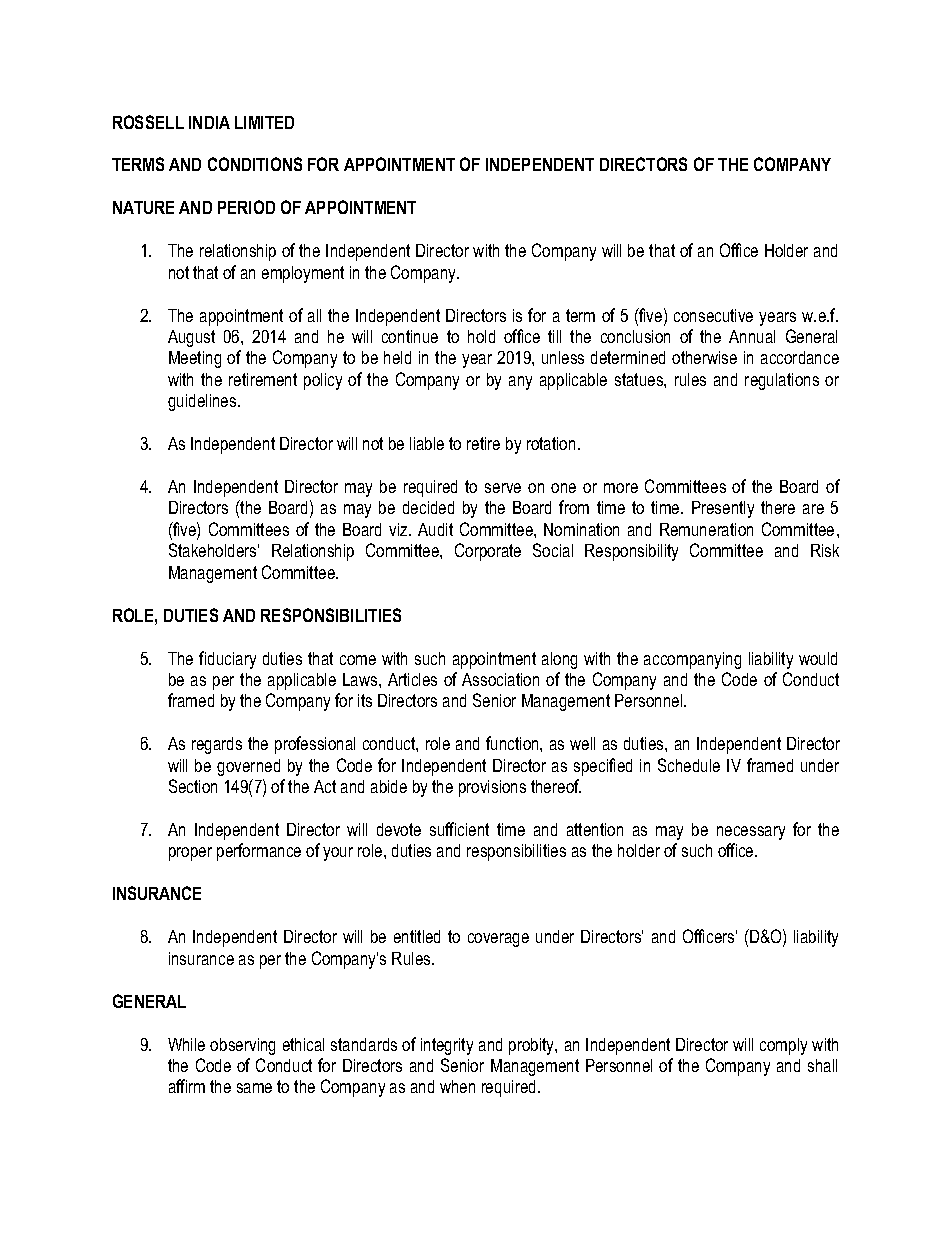 The height and width of the screenshot is (1233, 952). I want to click on LIMITED, so click(264, 122).
